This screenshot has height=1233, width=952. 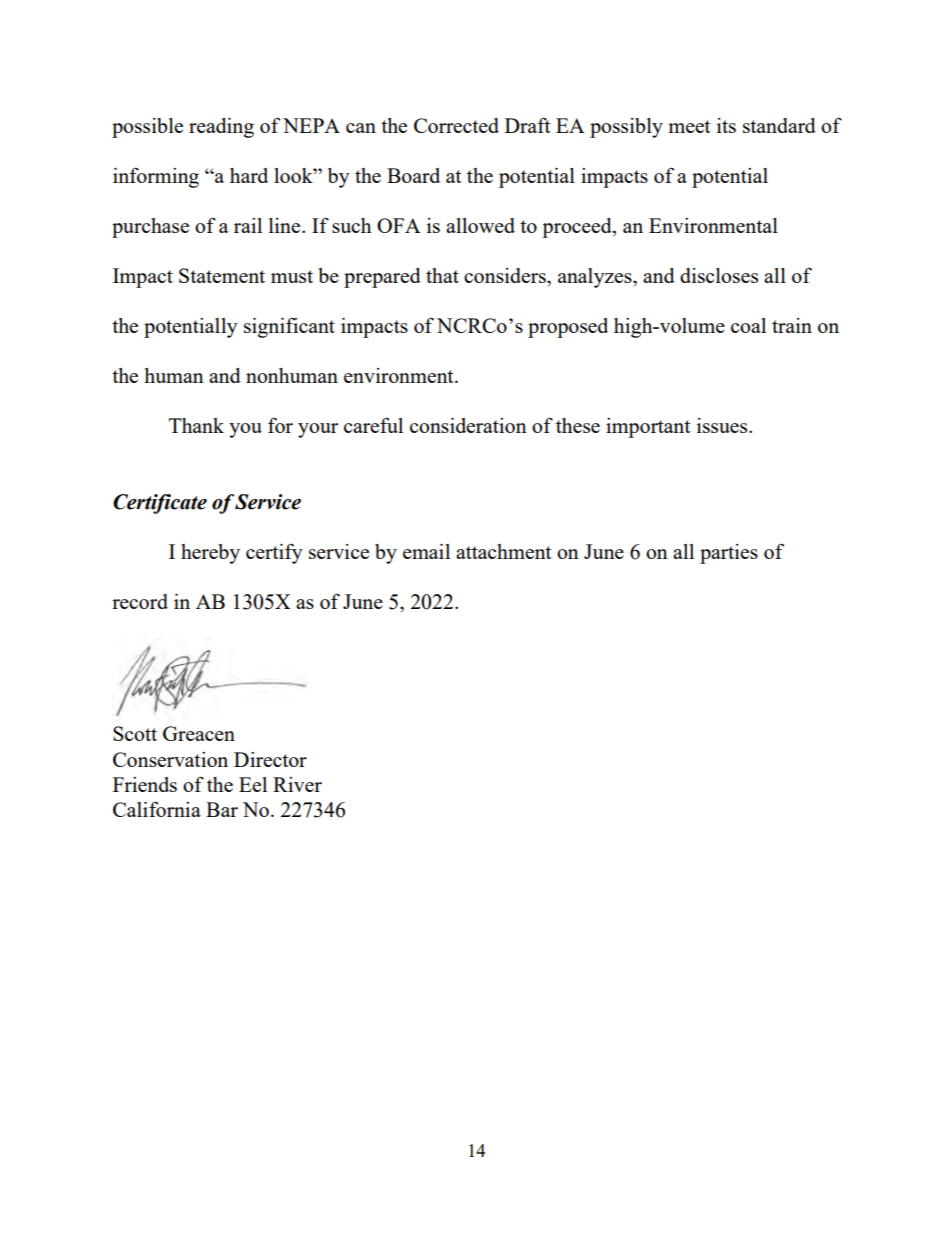 I want to click on River, so click(x=297, y=784).
